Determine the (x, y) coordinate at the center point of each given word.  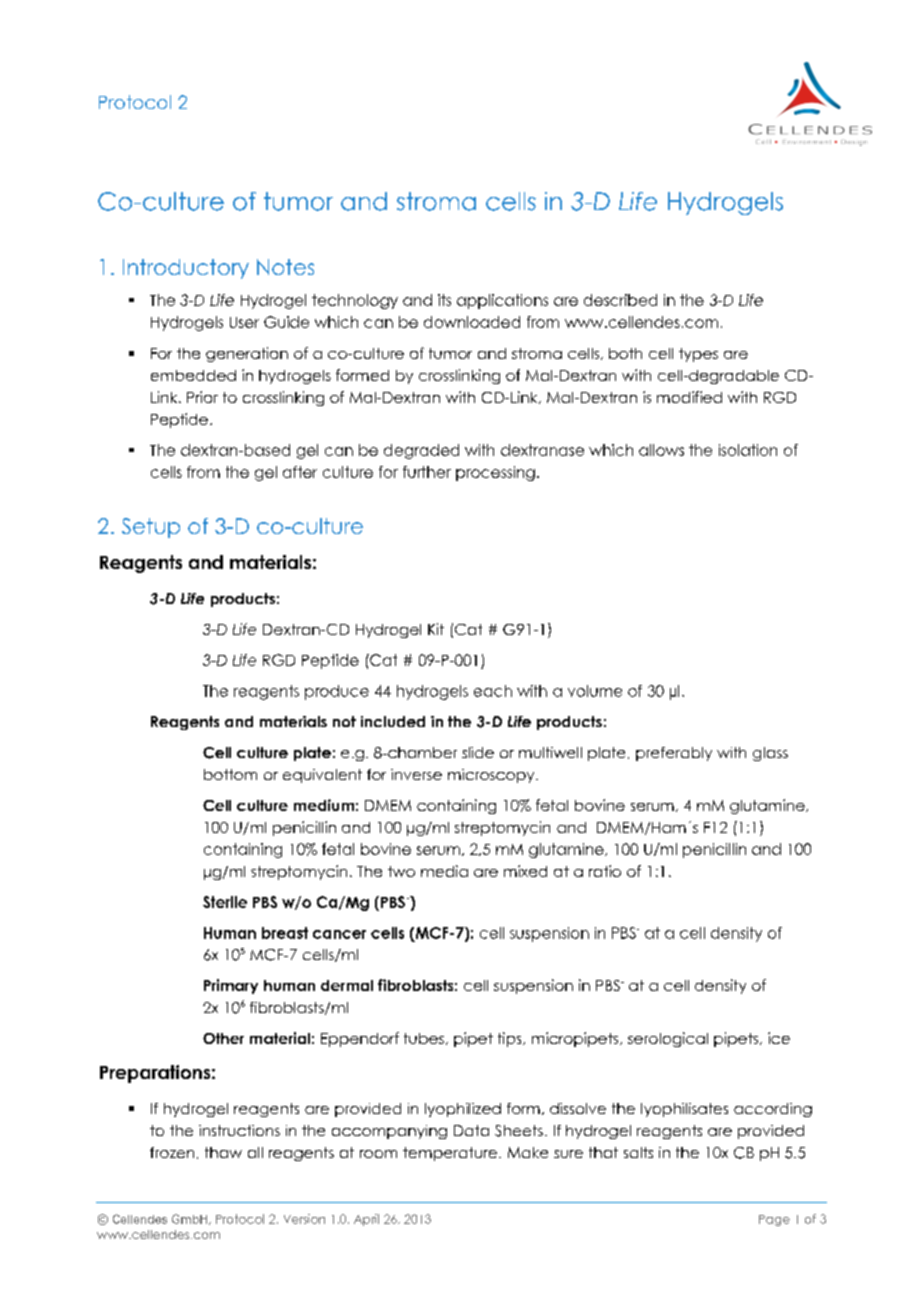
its (444, 300)
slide (478, 752)
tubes (424, 1038)
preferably (674, 754)
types (698, 355)
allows (661, 450)
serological (668, 1039)
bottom (230, 774)
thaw (223, 1152)
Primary (231, 986)
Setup (151, 528)
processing (495, 473)
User (244, 322)
